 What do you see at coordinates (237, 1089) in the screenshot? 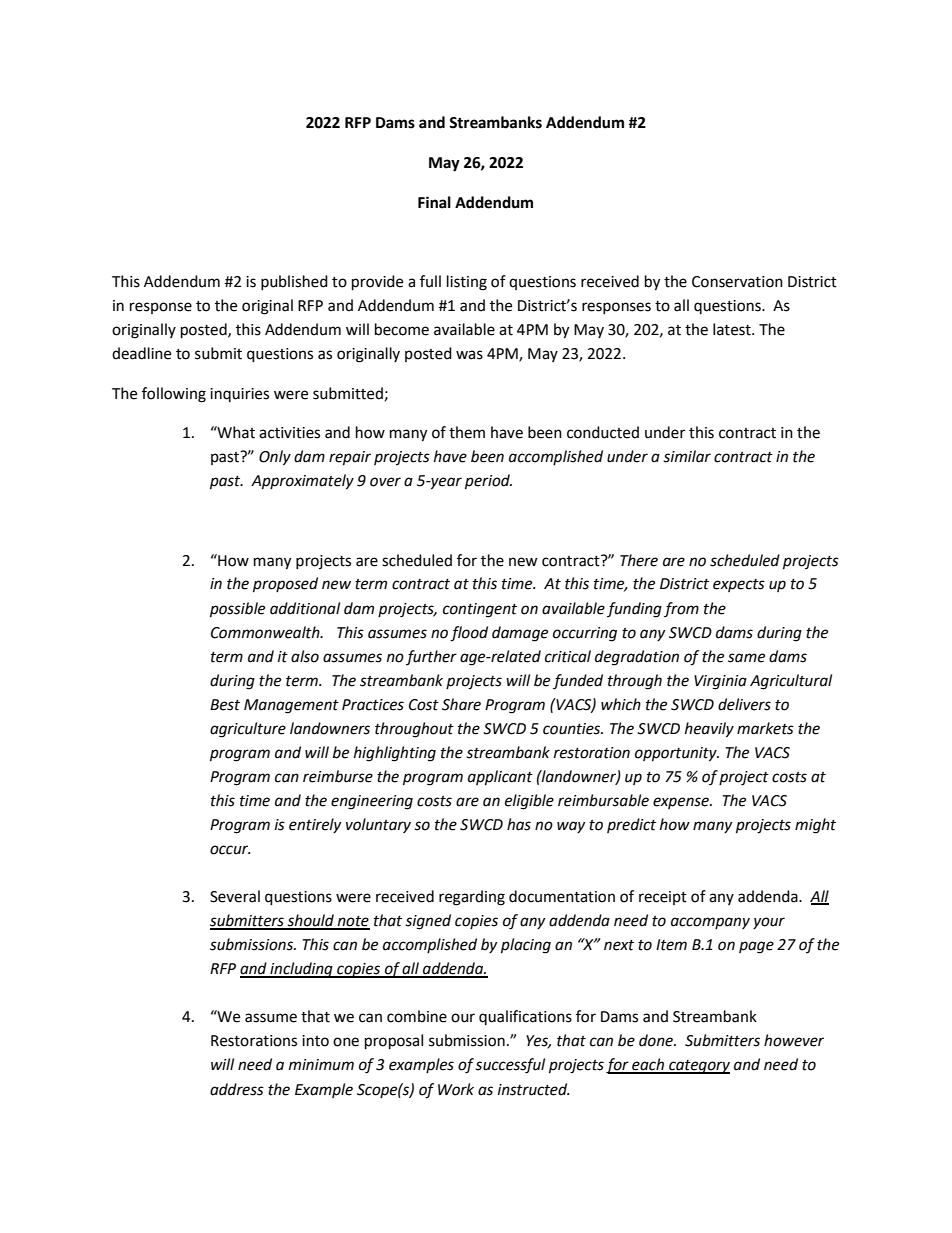
I see `address` at bounding box center [237, 1089].
